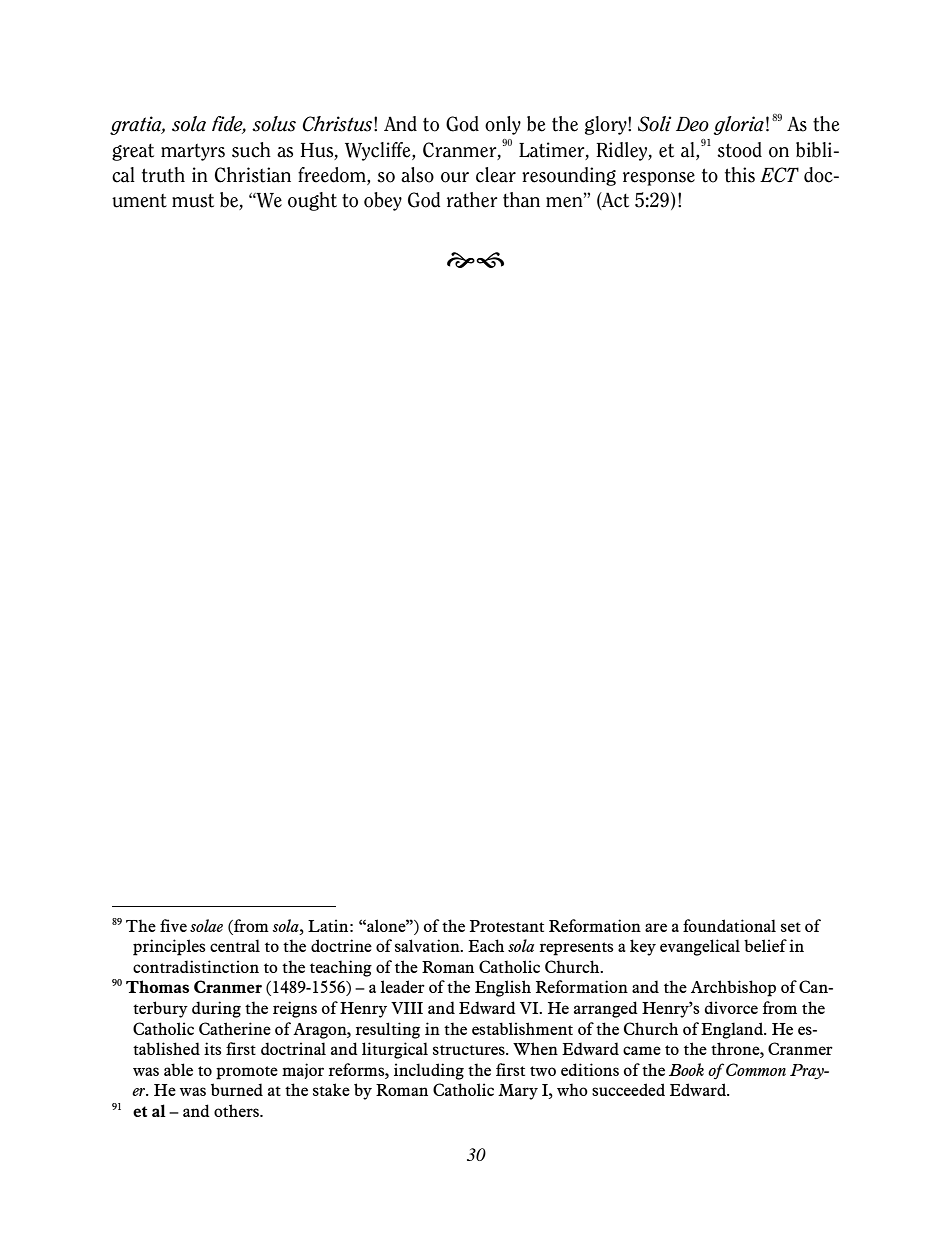 The image size is (952, 1233). Describe the element at coordinates (312, 201) in the document. I see `ought` at that location.
